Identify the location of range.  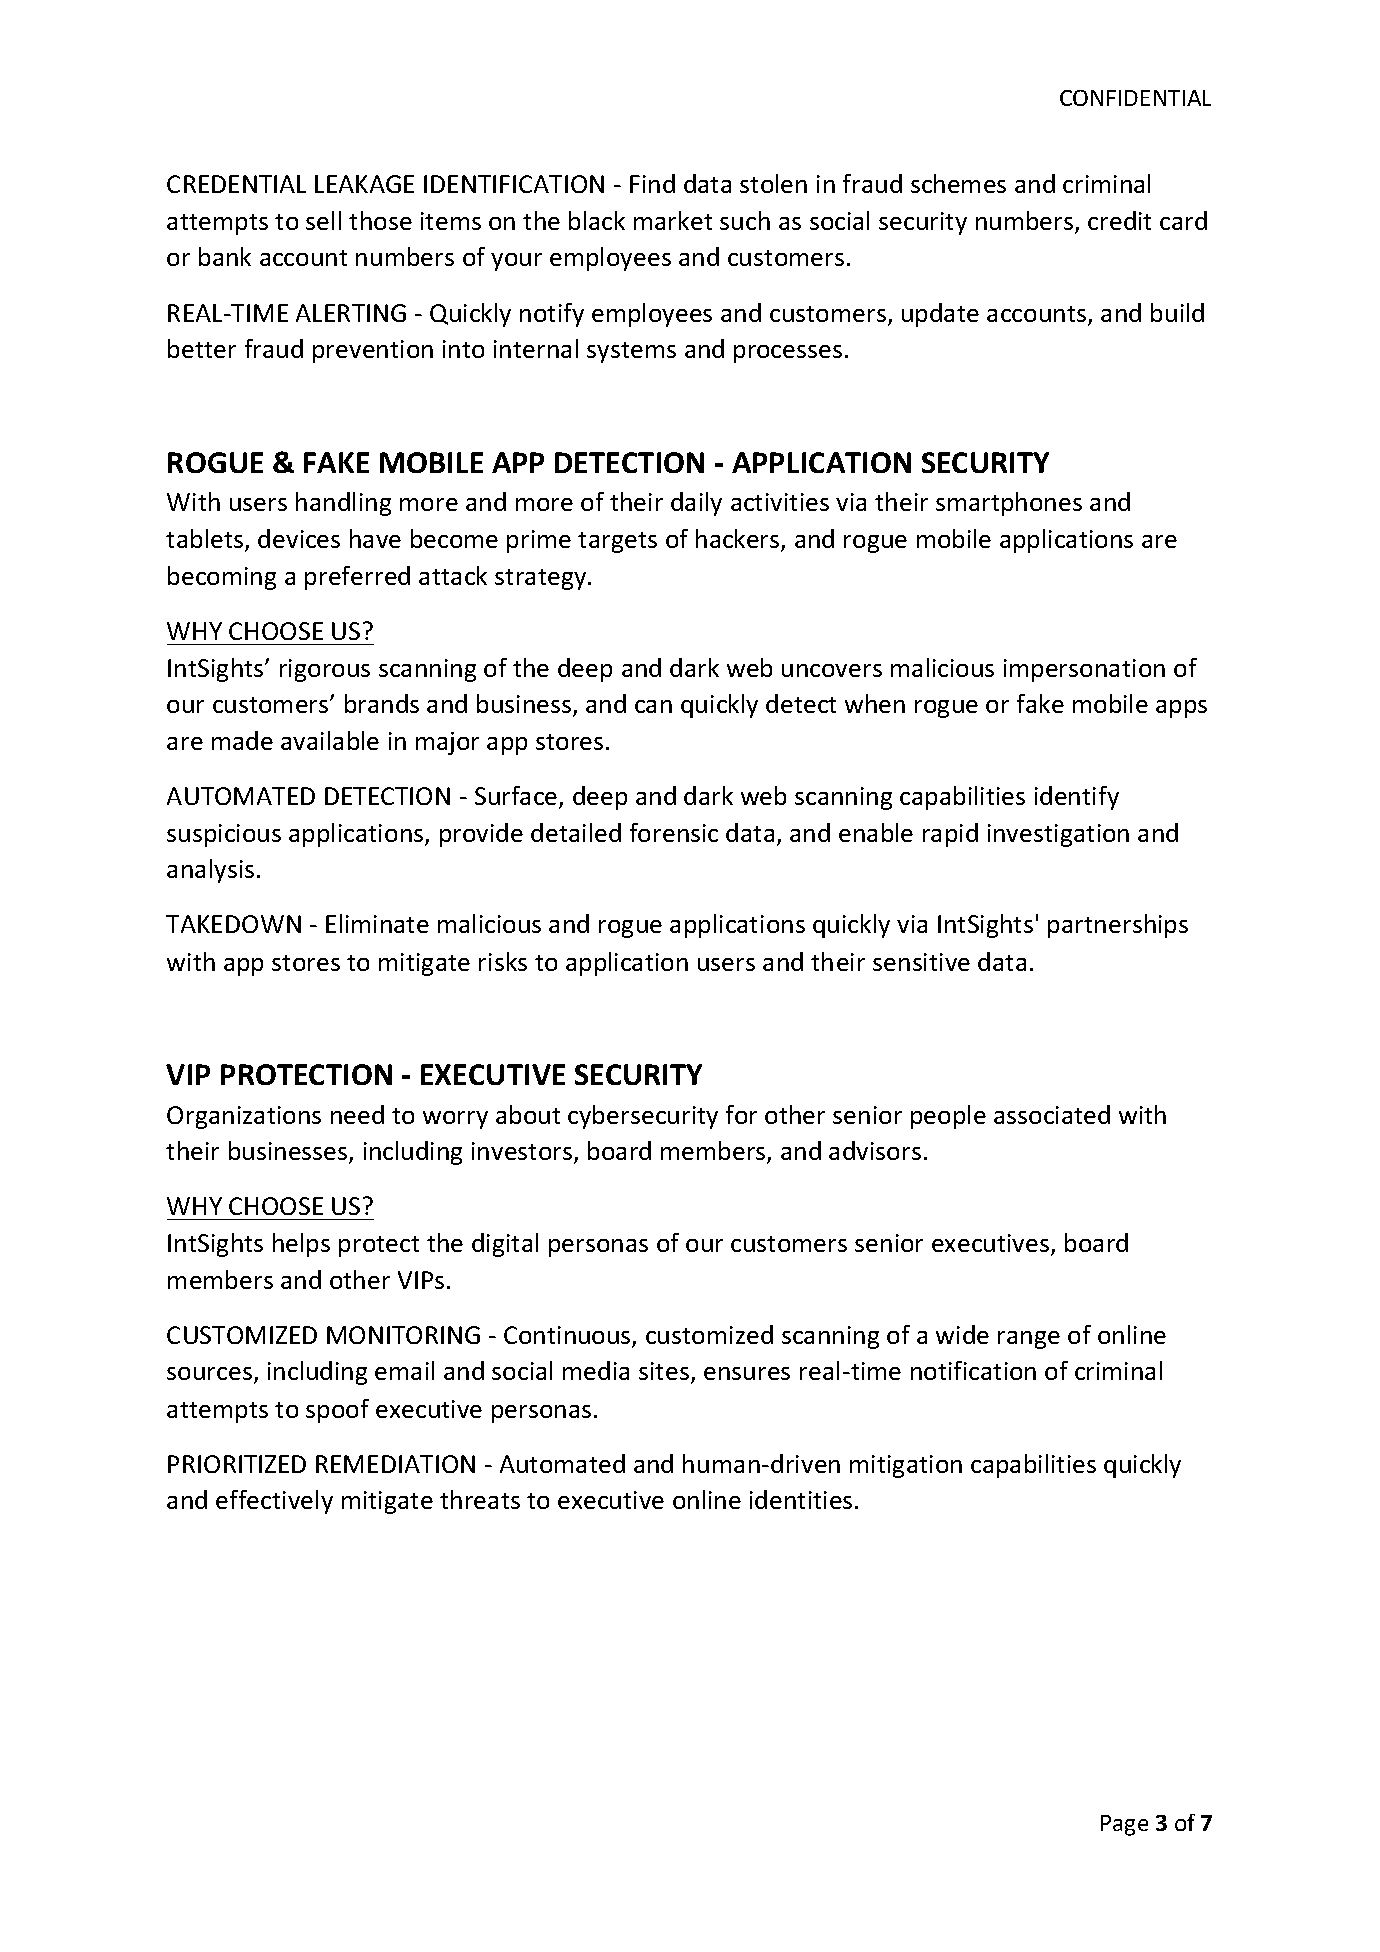
(1029, 1340).
